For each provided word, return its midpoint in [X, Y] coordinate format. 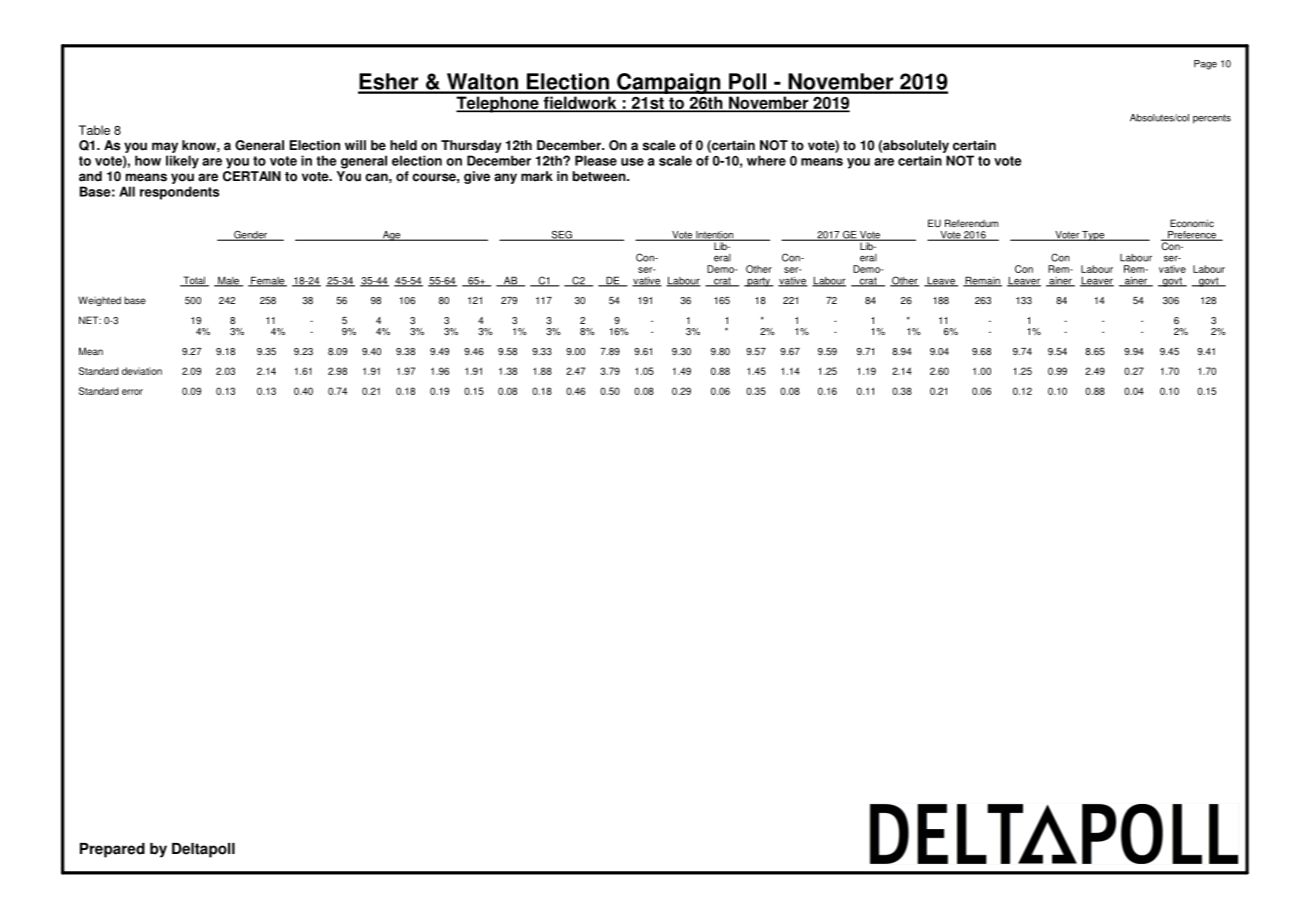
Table [94, 130]
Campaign [669, 83]
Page [1205, 65]
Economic [1192, 223]
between [600, 176]
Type [1093, 236]
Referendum [971, 223]
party [758, 282]
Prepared [112, 850]
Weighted [99, 301]
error [132, 392]
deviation [142, 371]
